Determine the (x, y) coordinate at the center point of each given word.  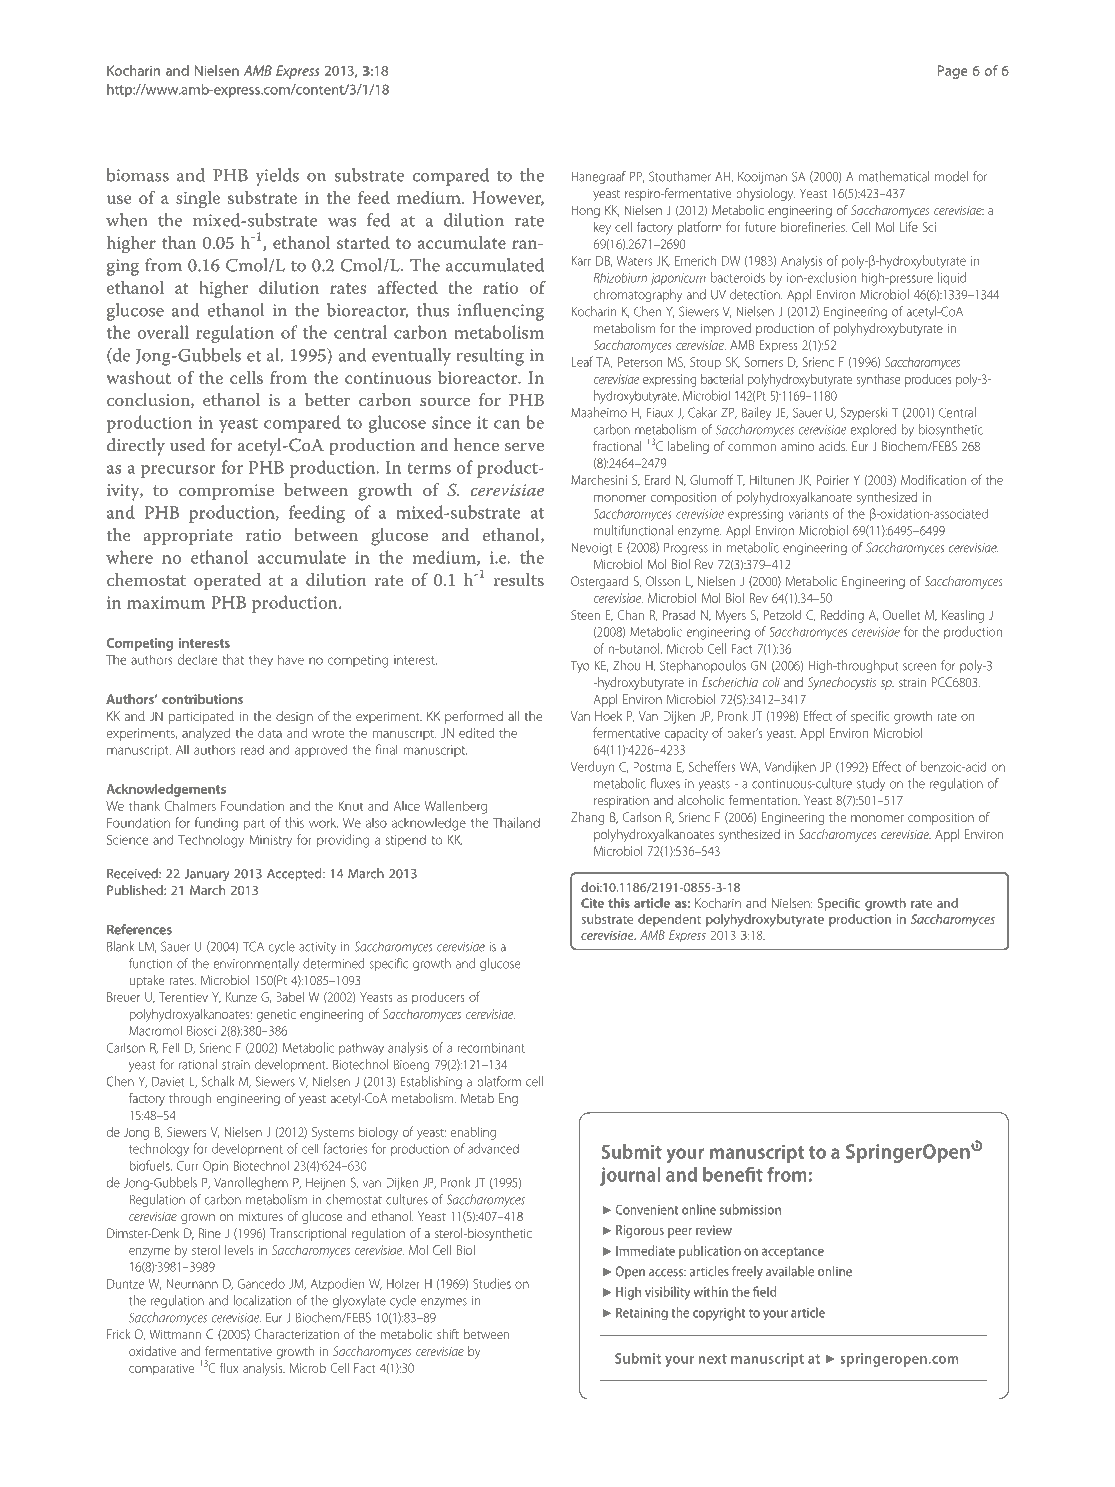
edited (476, 733)
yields (277, 177)
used (187, 444)
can (507, 424)
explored (873, 430)
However (508, 198)
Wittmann (175, 1334)
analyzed (206, 734)
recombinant (491, 1047)
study (871, 784)
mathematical (894, 176)
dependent (669, 920)
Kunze (241, 997)
